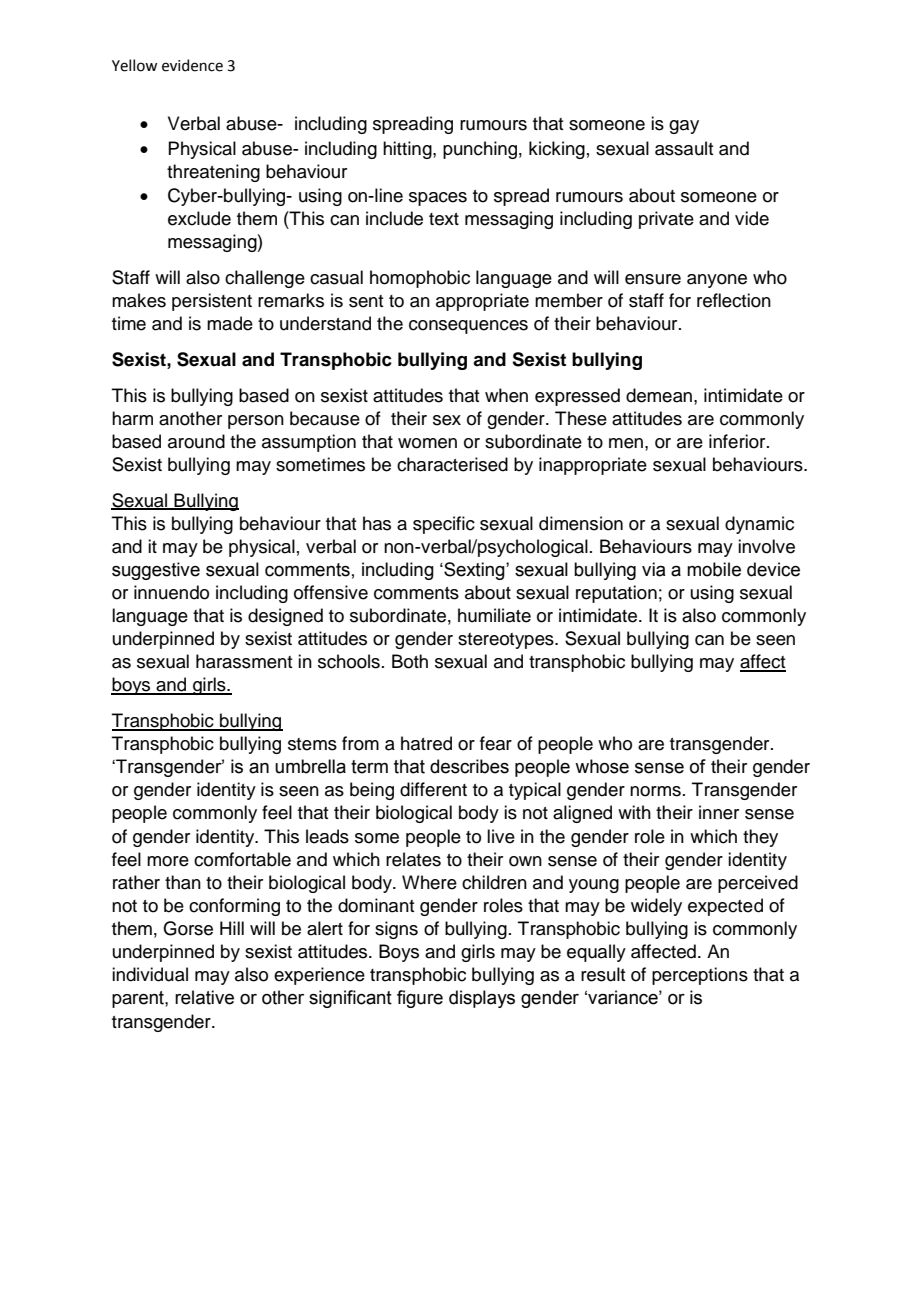 Image resolution: width=924 pixels, height=1307 pixels. I want to click on different, so click(433, 789).
